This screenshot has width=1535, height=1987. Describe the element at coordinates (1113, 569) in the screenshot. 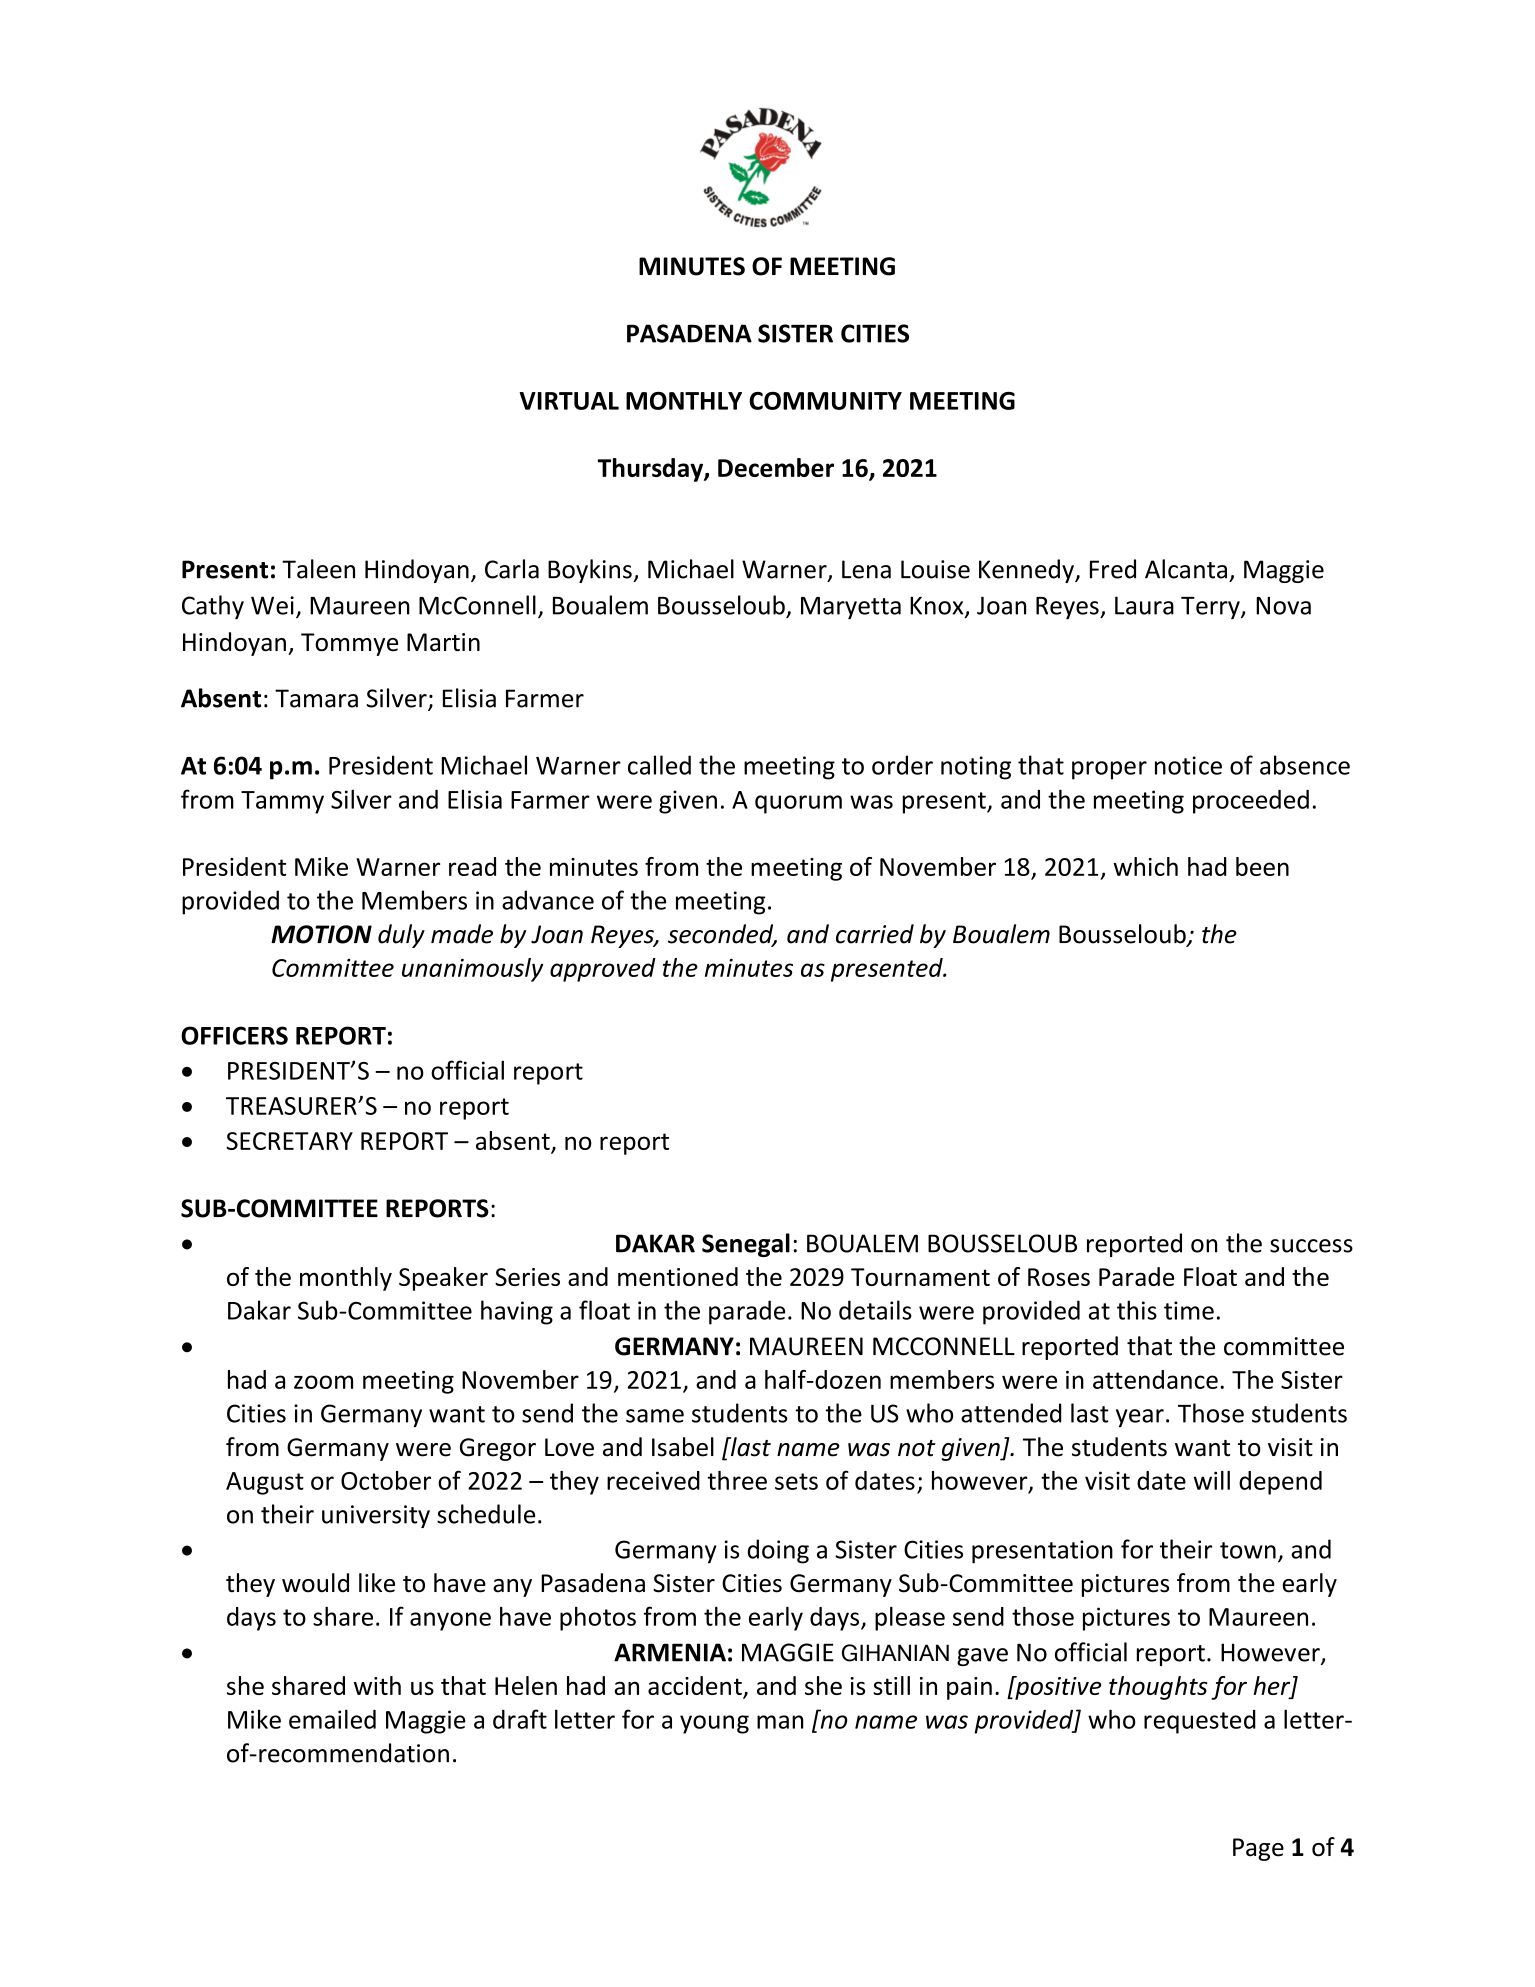

I see `Fred` at that location.
